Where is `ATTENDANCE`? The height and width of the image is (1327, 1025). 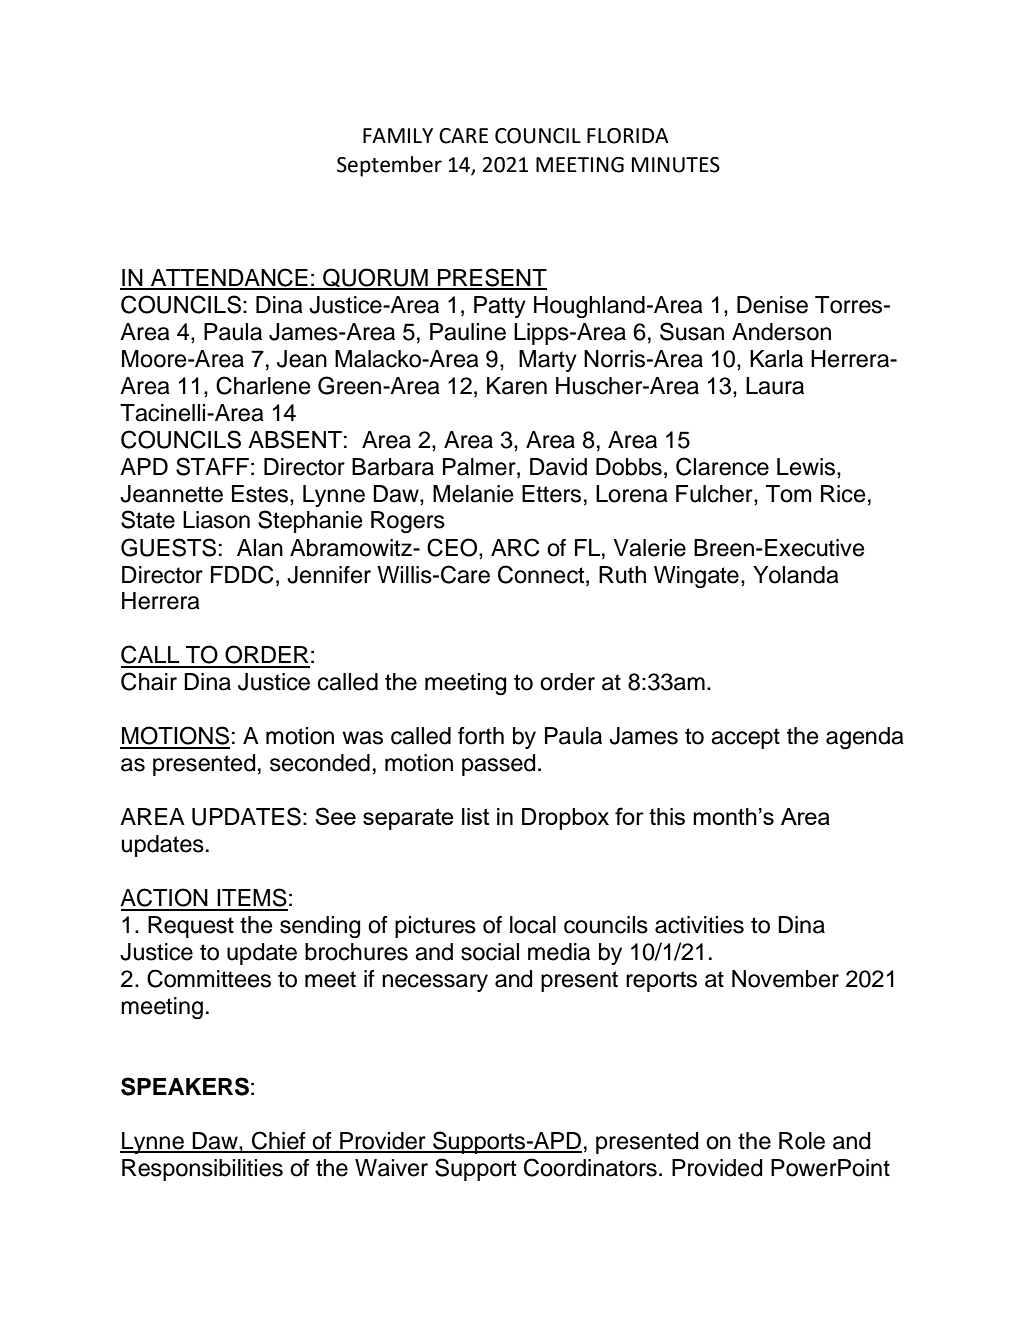 ATTENDANCE is located at coordinates (229, 278).
